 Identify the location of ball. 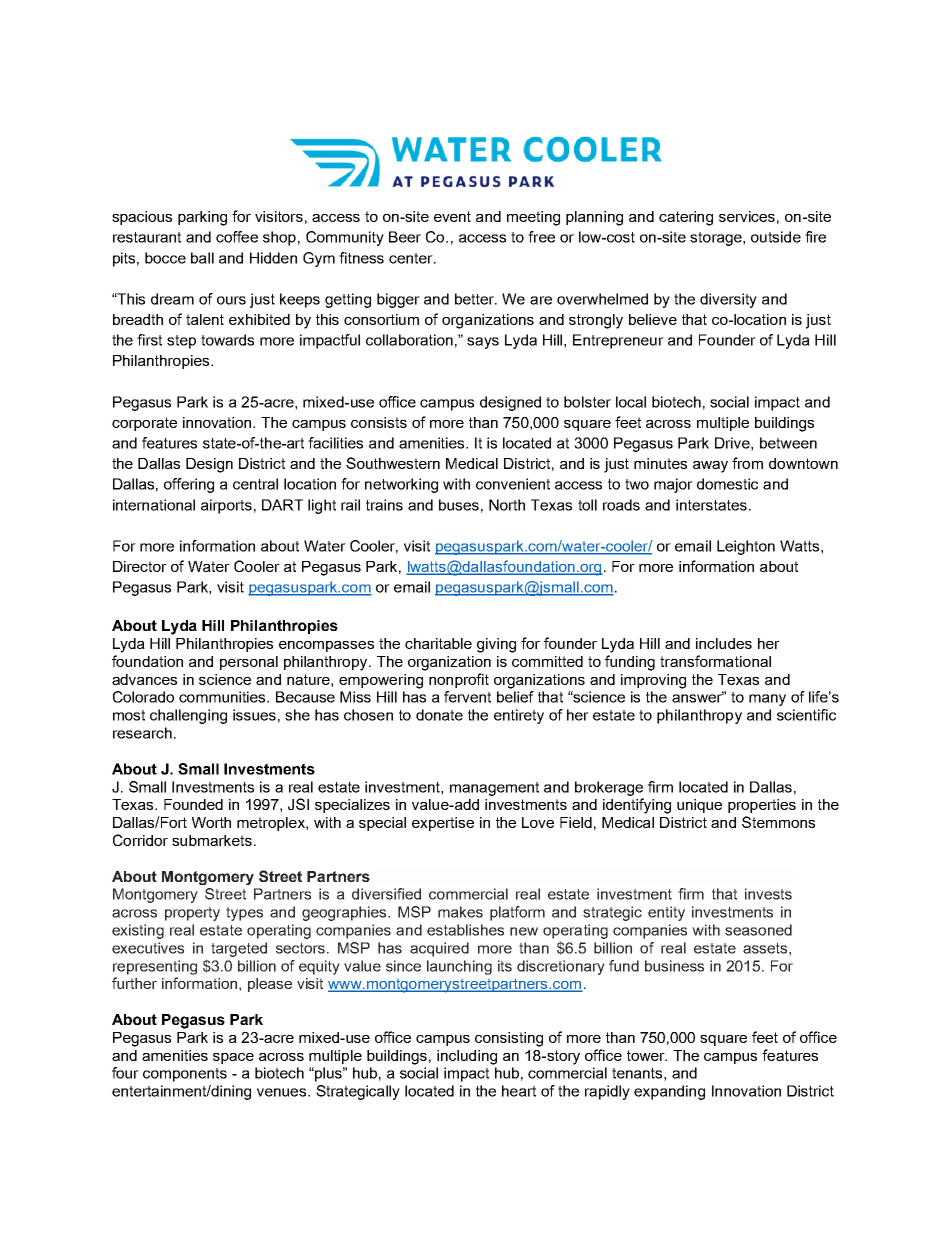
(202, 258).
